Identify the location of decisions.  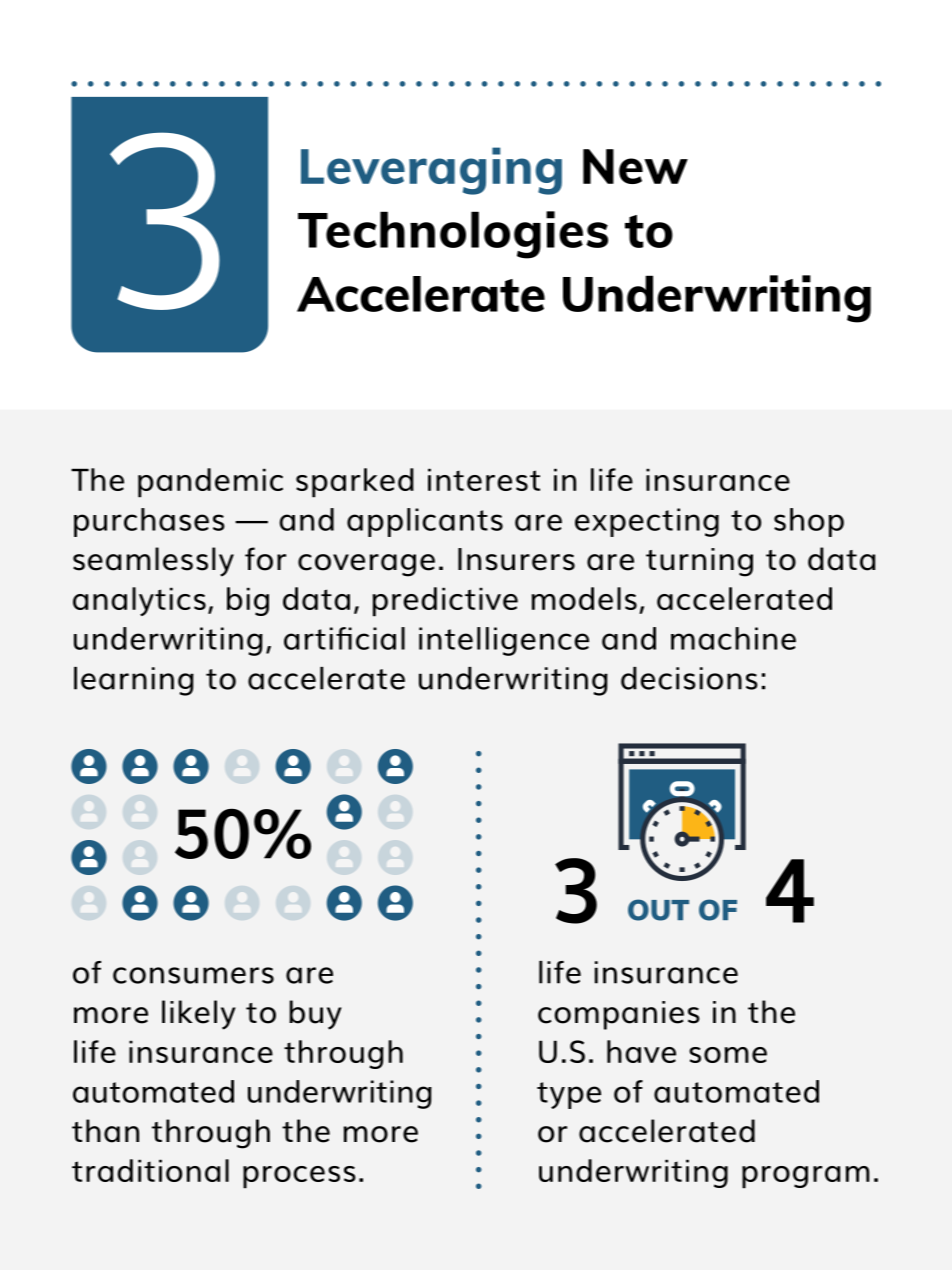
(689, 678).
